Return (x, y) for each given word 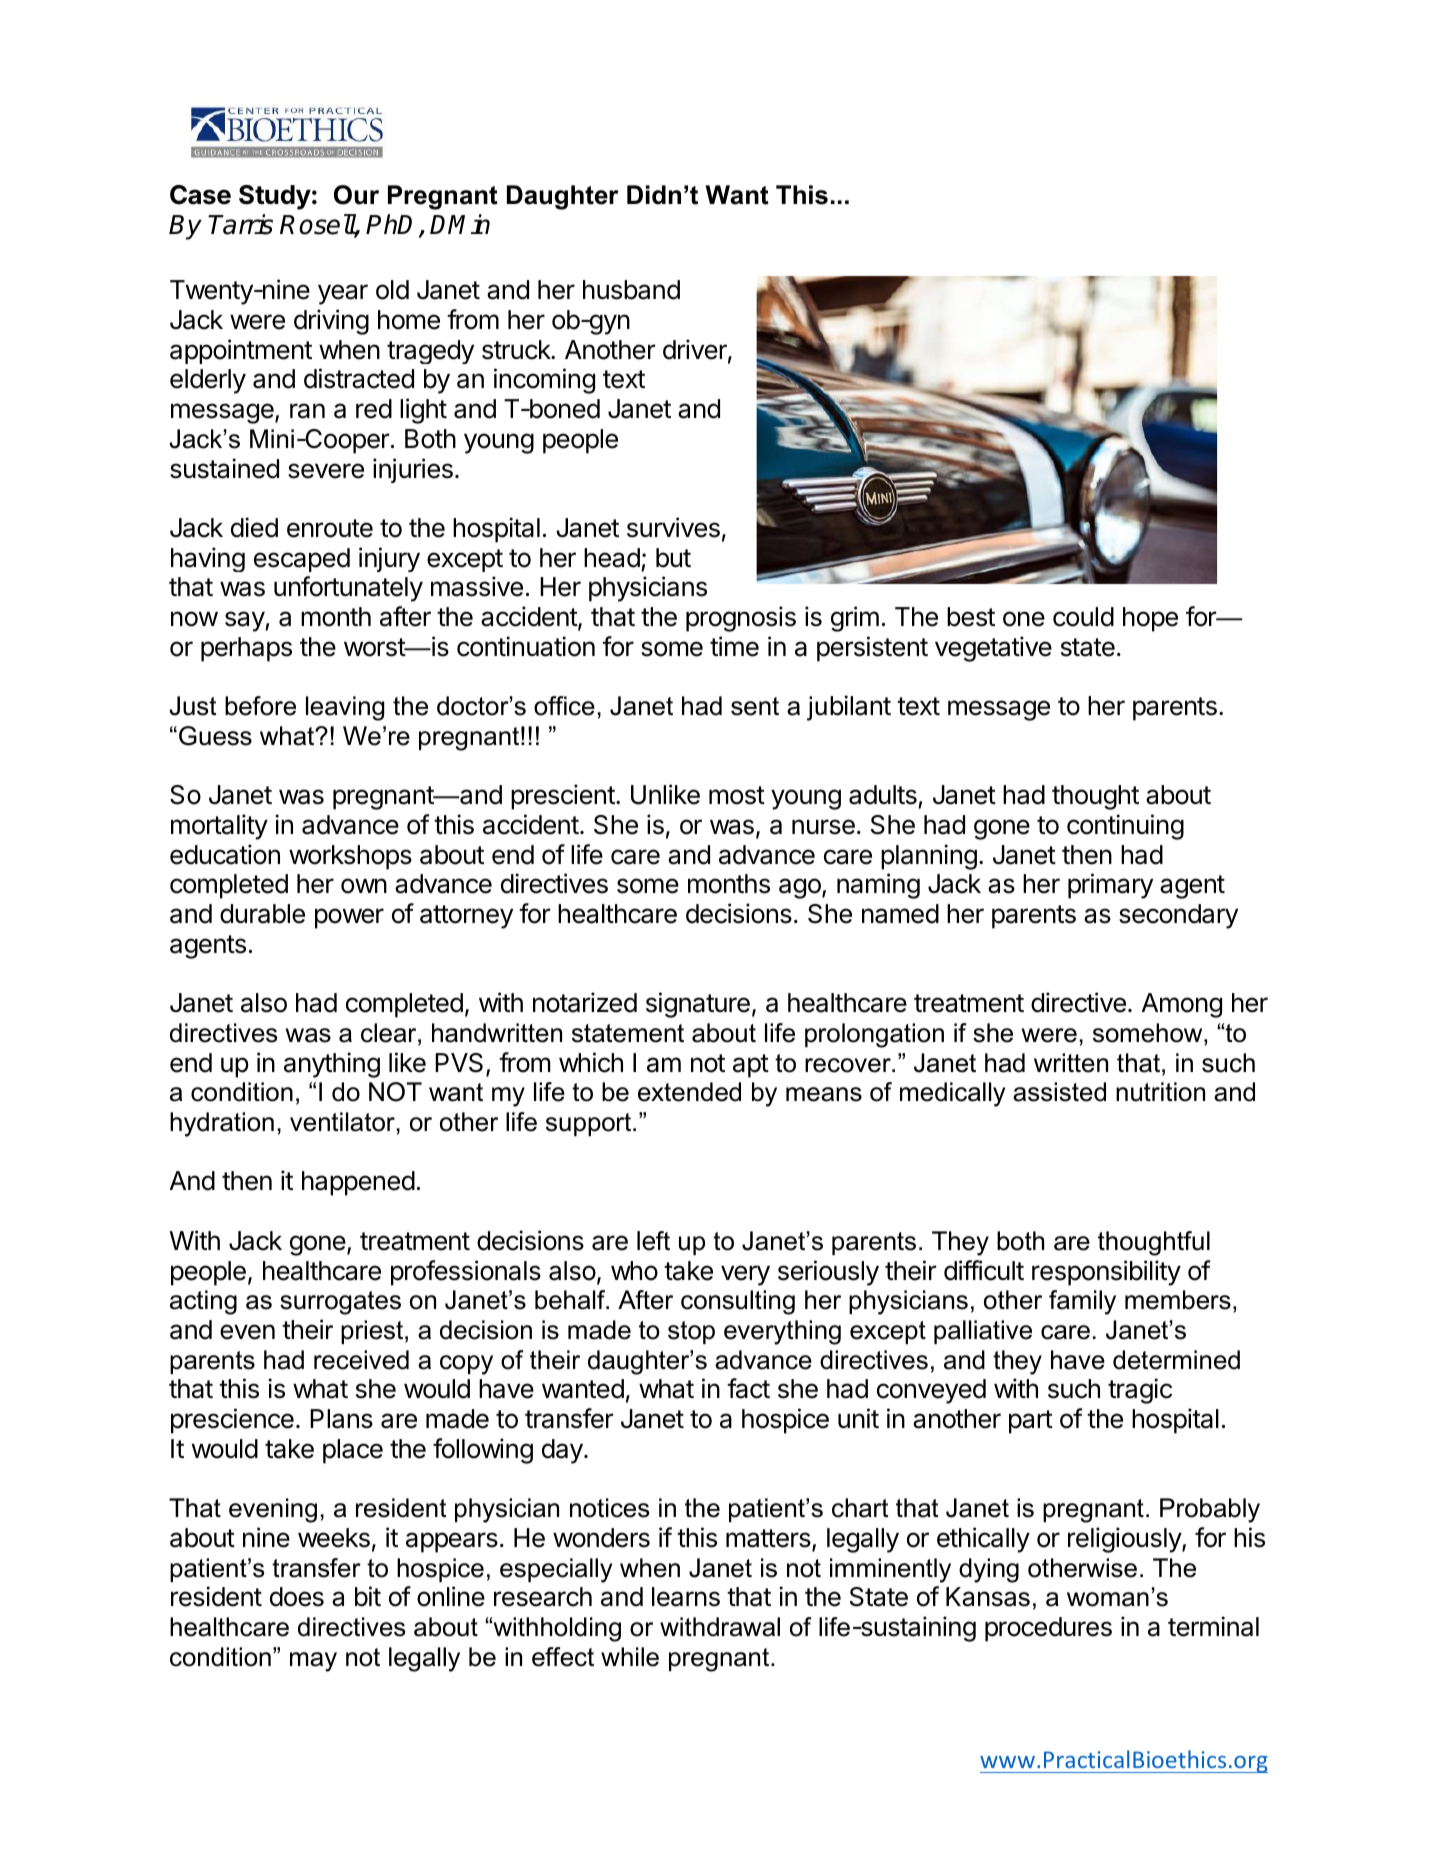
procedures (1048, 1629)
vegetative (993, 649)
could (1083, 617)
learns (686, 1597)
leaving (345, 708)
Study (275, 197)
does (297, 1597)
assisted (1059, 1092)
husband (631, 290)
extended (689, 1092)
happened (358, 1183)
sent (755, 706)
